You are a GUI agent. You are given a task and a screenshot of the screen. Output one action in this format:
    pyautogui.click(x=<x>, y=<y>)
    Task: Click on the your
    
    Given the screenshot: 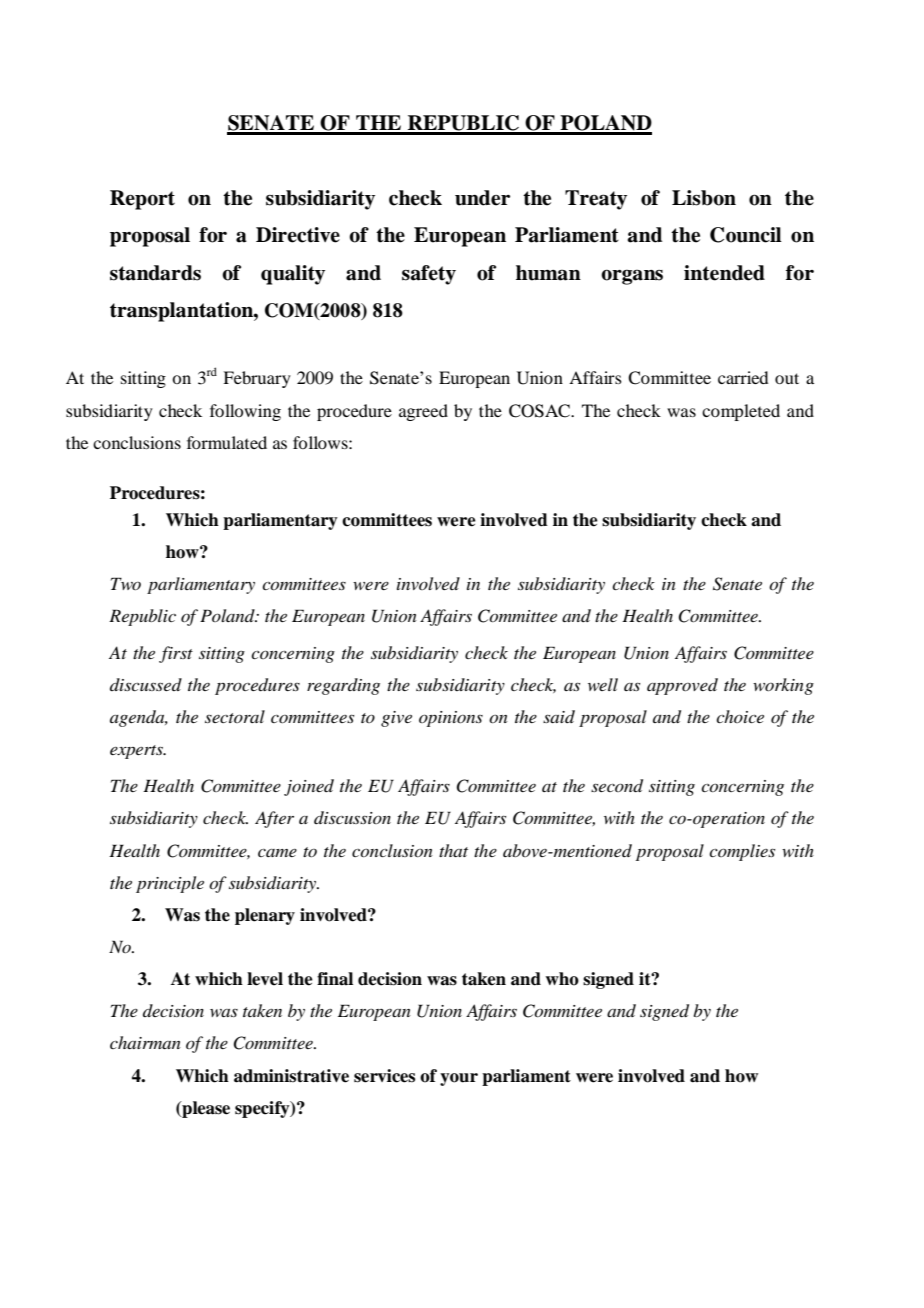 What is the action you would take?
    pyautogui.click(x=459, y=1079)
